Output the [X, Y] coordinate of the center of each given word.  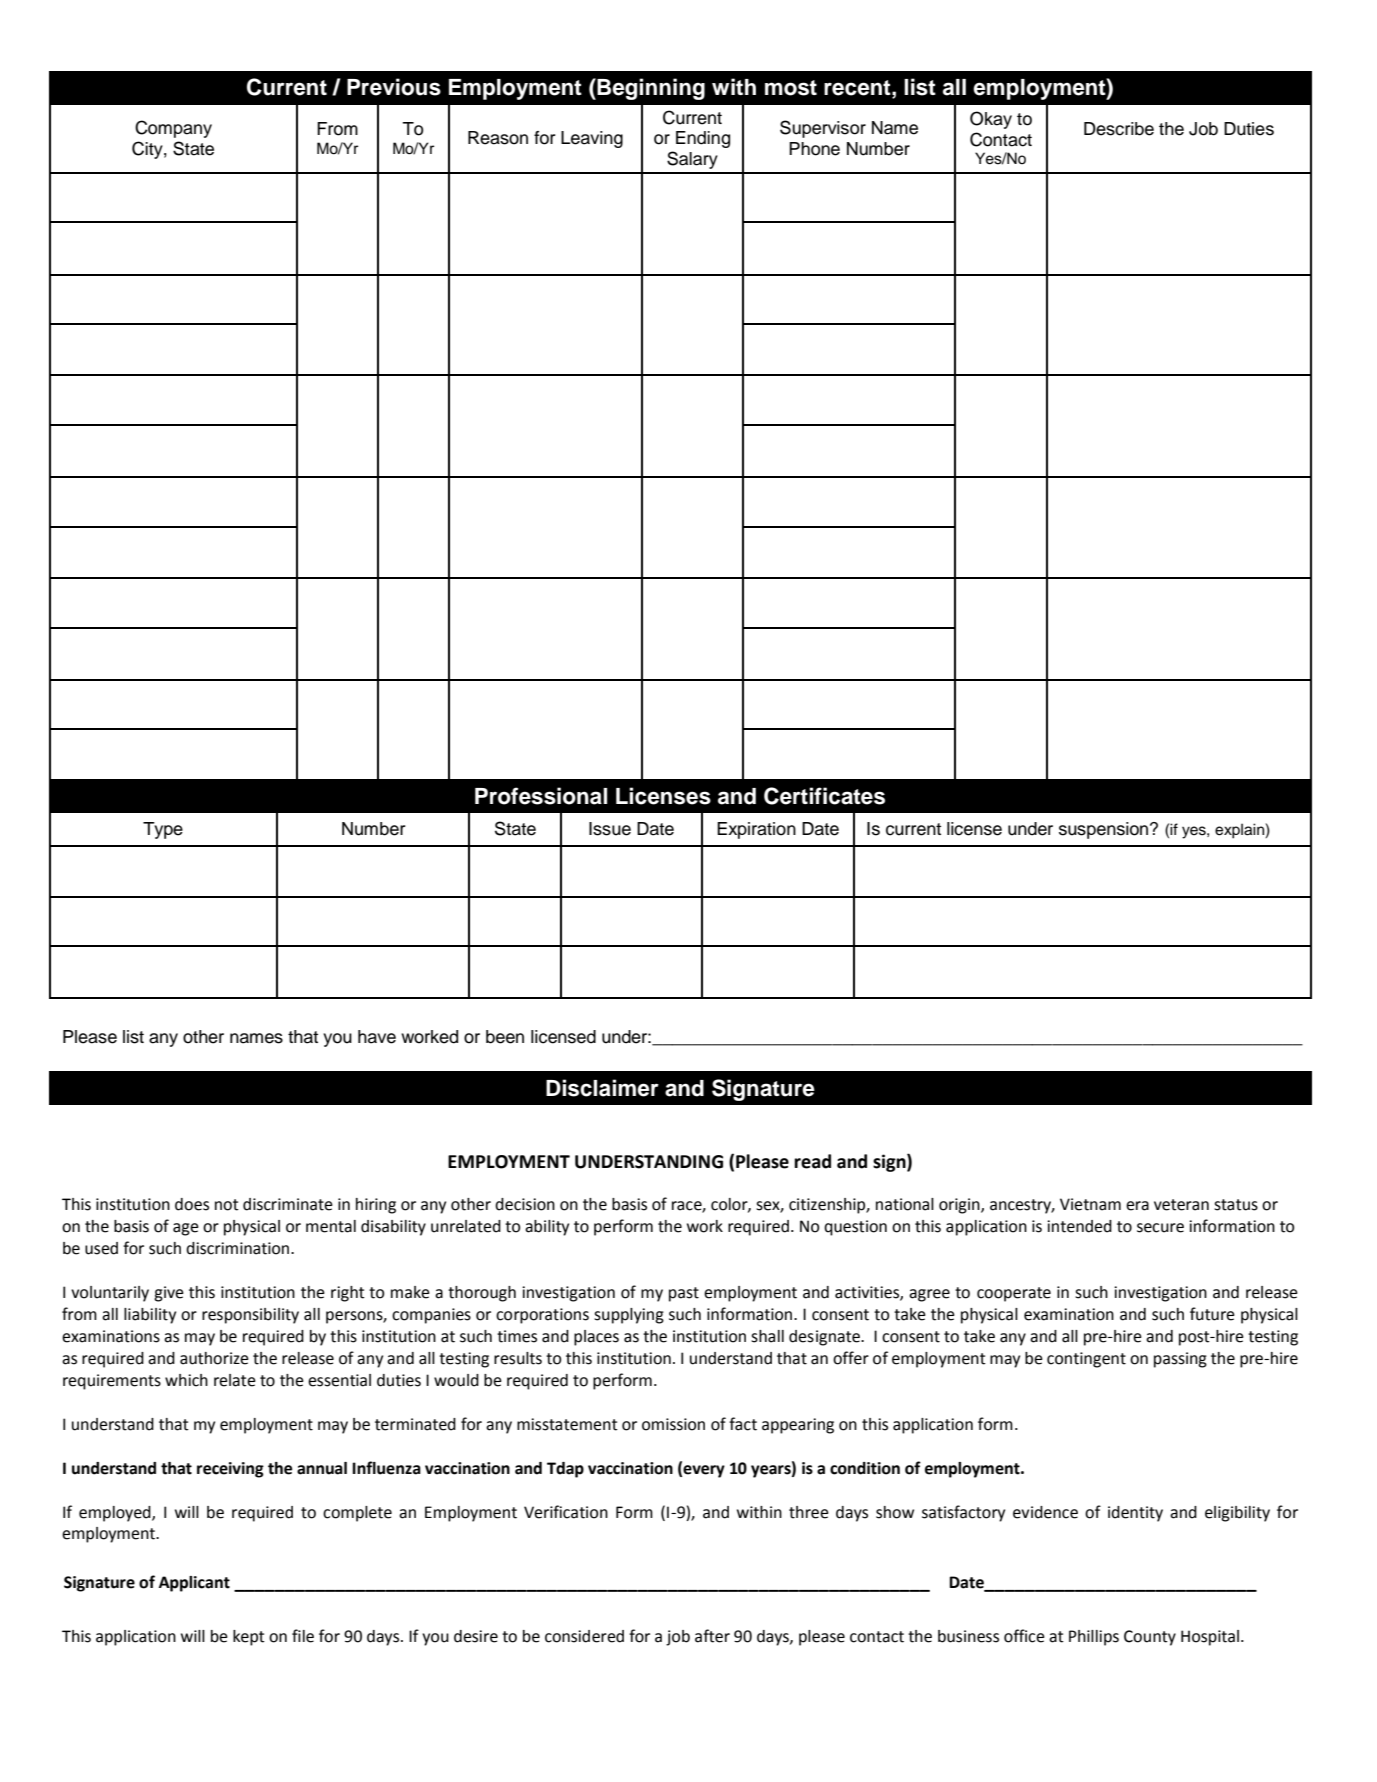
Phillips [1094, 1638]
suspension [1105, 830]
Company [173, 129]
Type [163, 830]
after [712, 1636]
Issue [610, 829]
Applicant [194, 1584]
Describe [1119, 129]
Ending [703, 139]
